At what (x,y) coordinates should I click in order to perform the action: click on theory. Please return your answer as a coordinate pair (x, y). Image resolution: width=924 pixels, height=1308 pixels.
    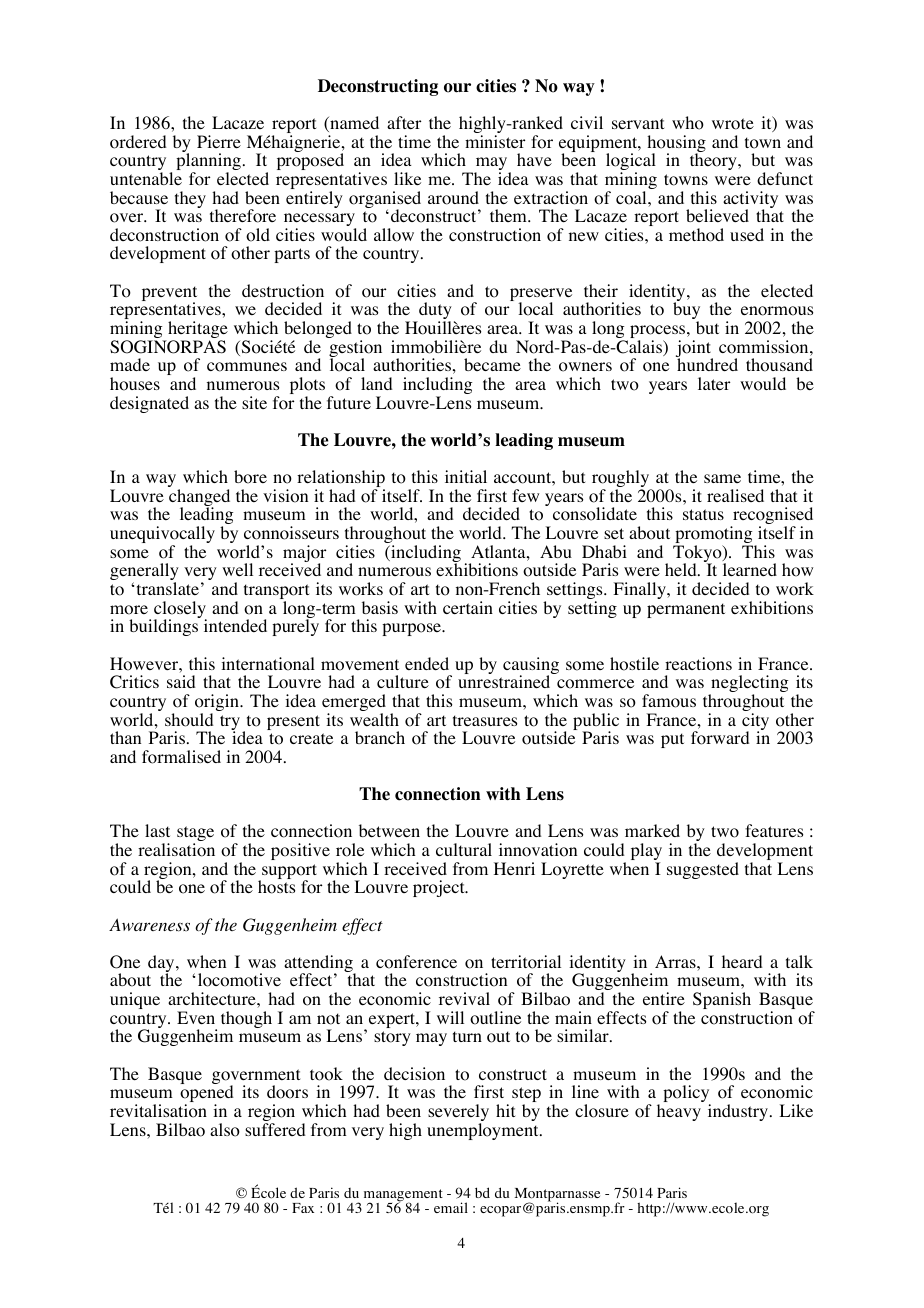
    Looking at the image, I should click on (714, 161).
